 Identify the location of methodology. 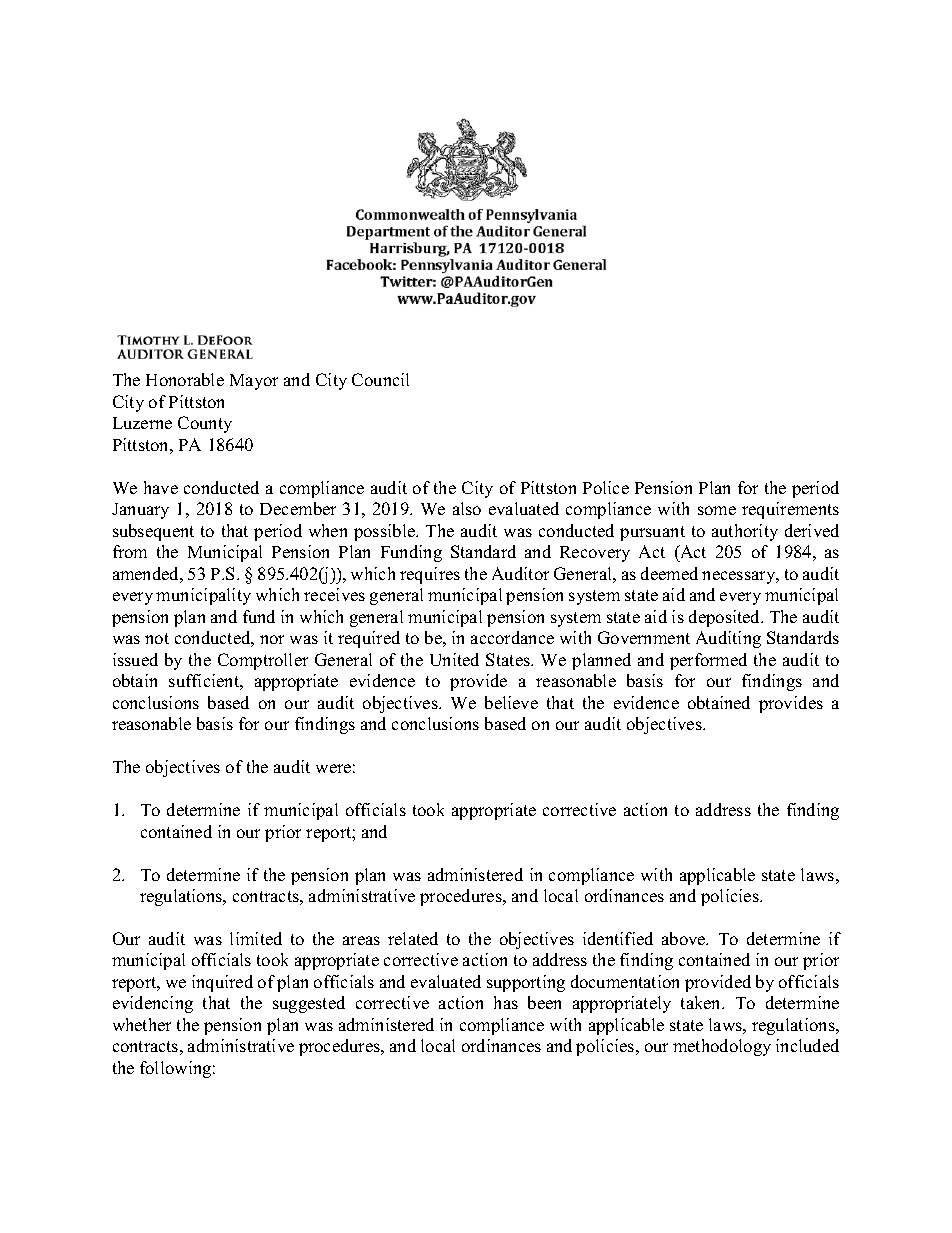
(722, 1047).
